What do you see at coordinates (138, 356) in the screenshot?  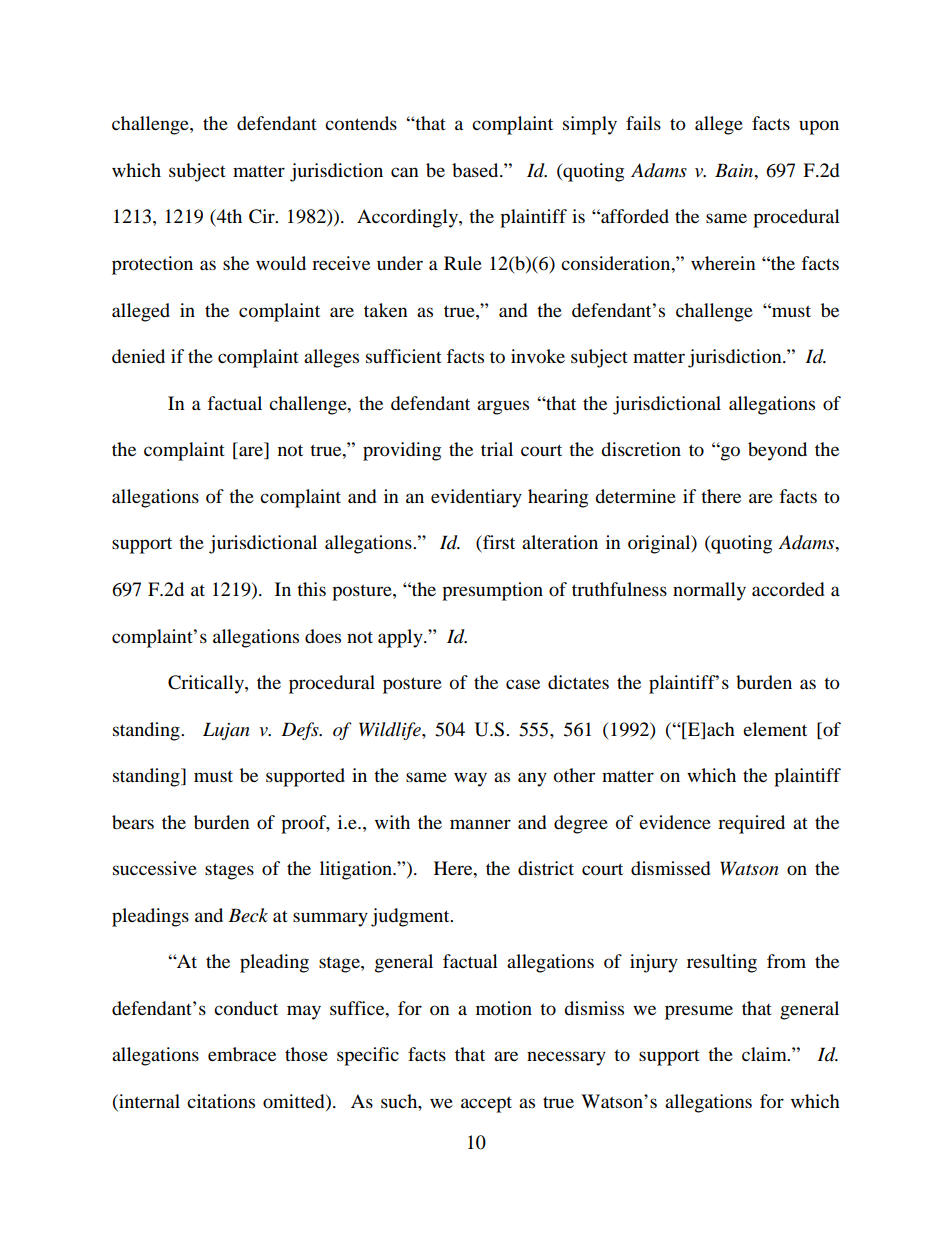 I see `denied` at bounding box center [138, 356].
